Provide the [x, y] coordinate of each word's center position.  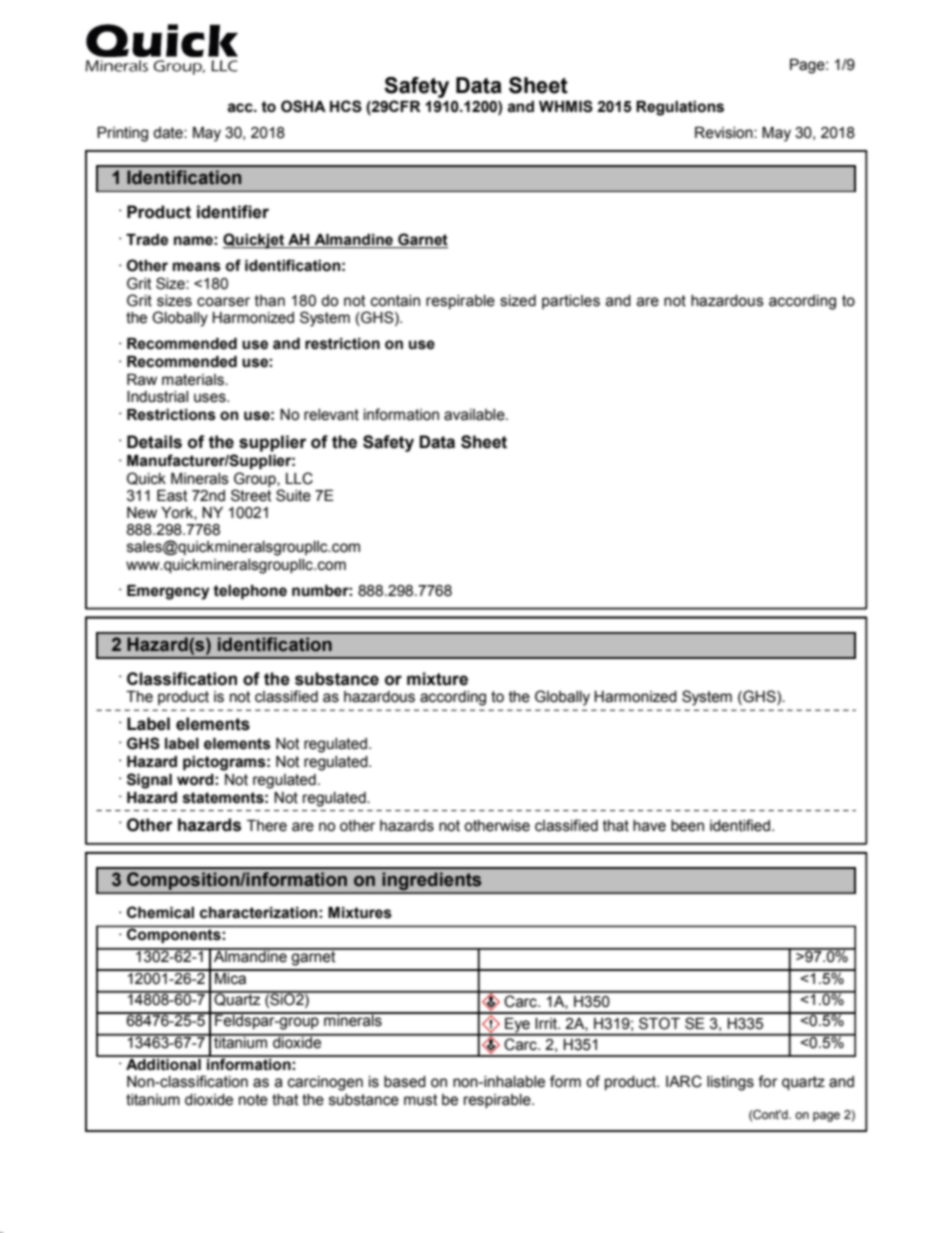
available [475, 415]
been [687, 826]
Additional [163, 1063]
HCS [346, 106]
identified [740, 825]
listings [730, 1083]
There [267, 826]
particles [571, 302]
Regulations [680, 108]
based [405, 1082]
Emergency [168, 592]
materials [194, 380]
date [169, 133]
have [649, 826]
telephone [250, 592]
